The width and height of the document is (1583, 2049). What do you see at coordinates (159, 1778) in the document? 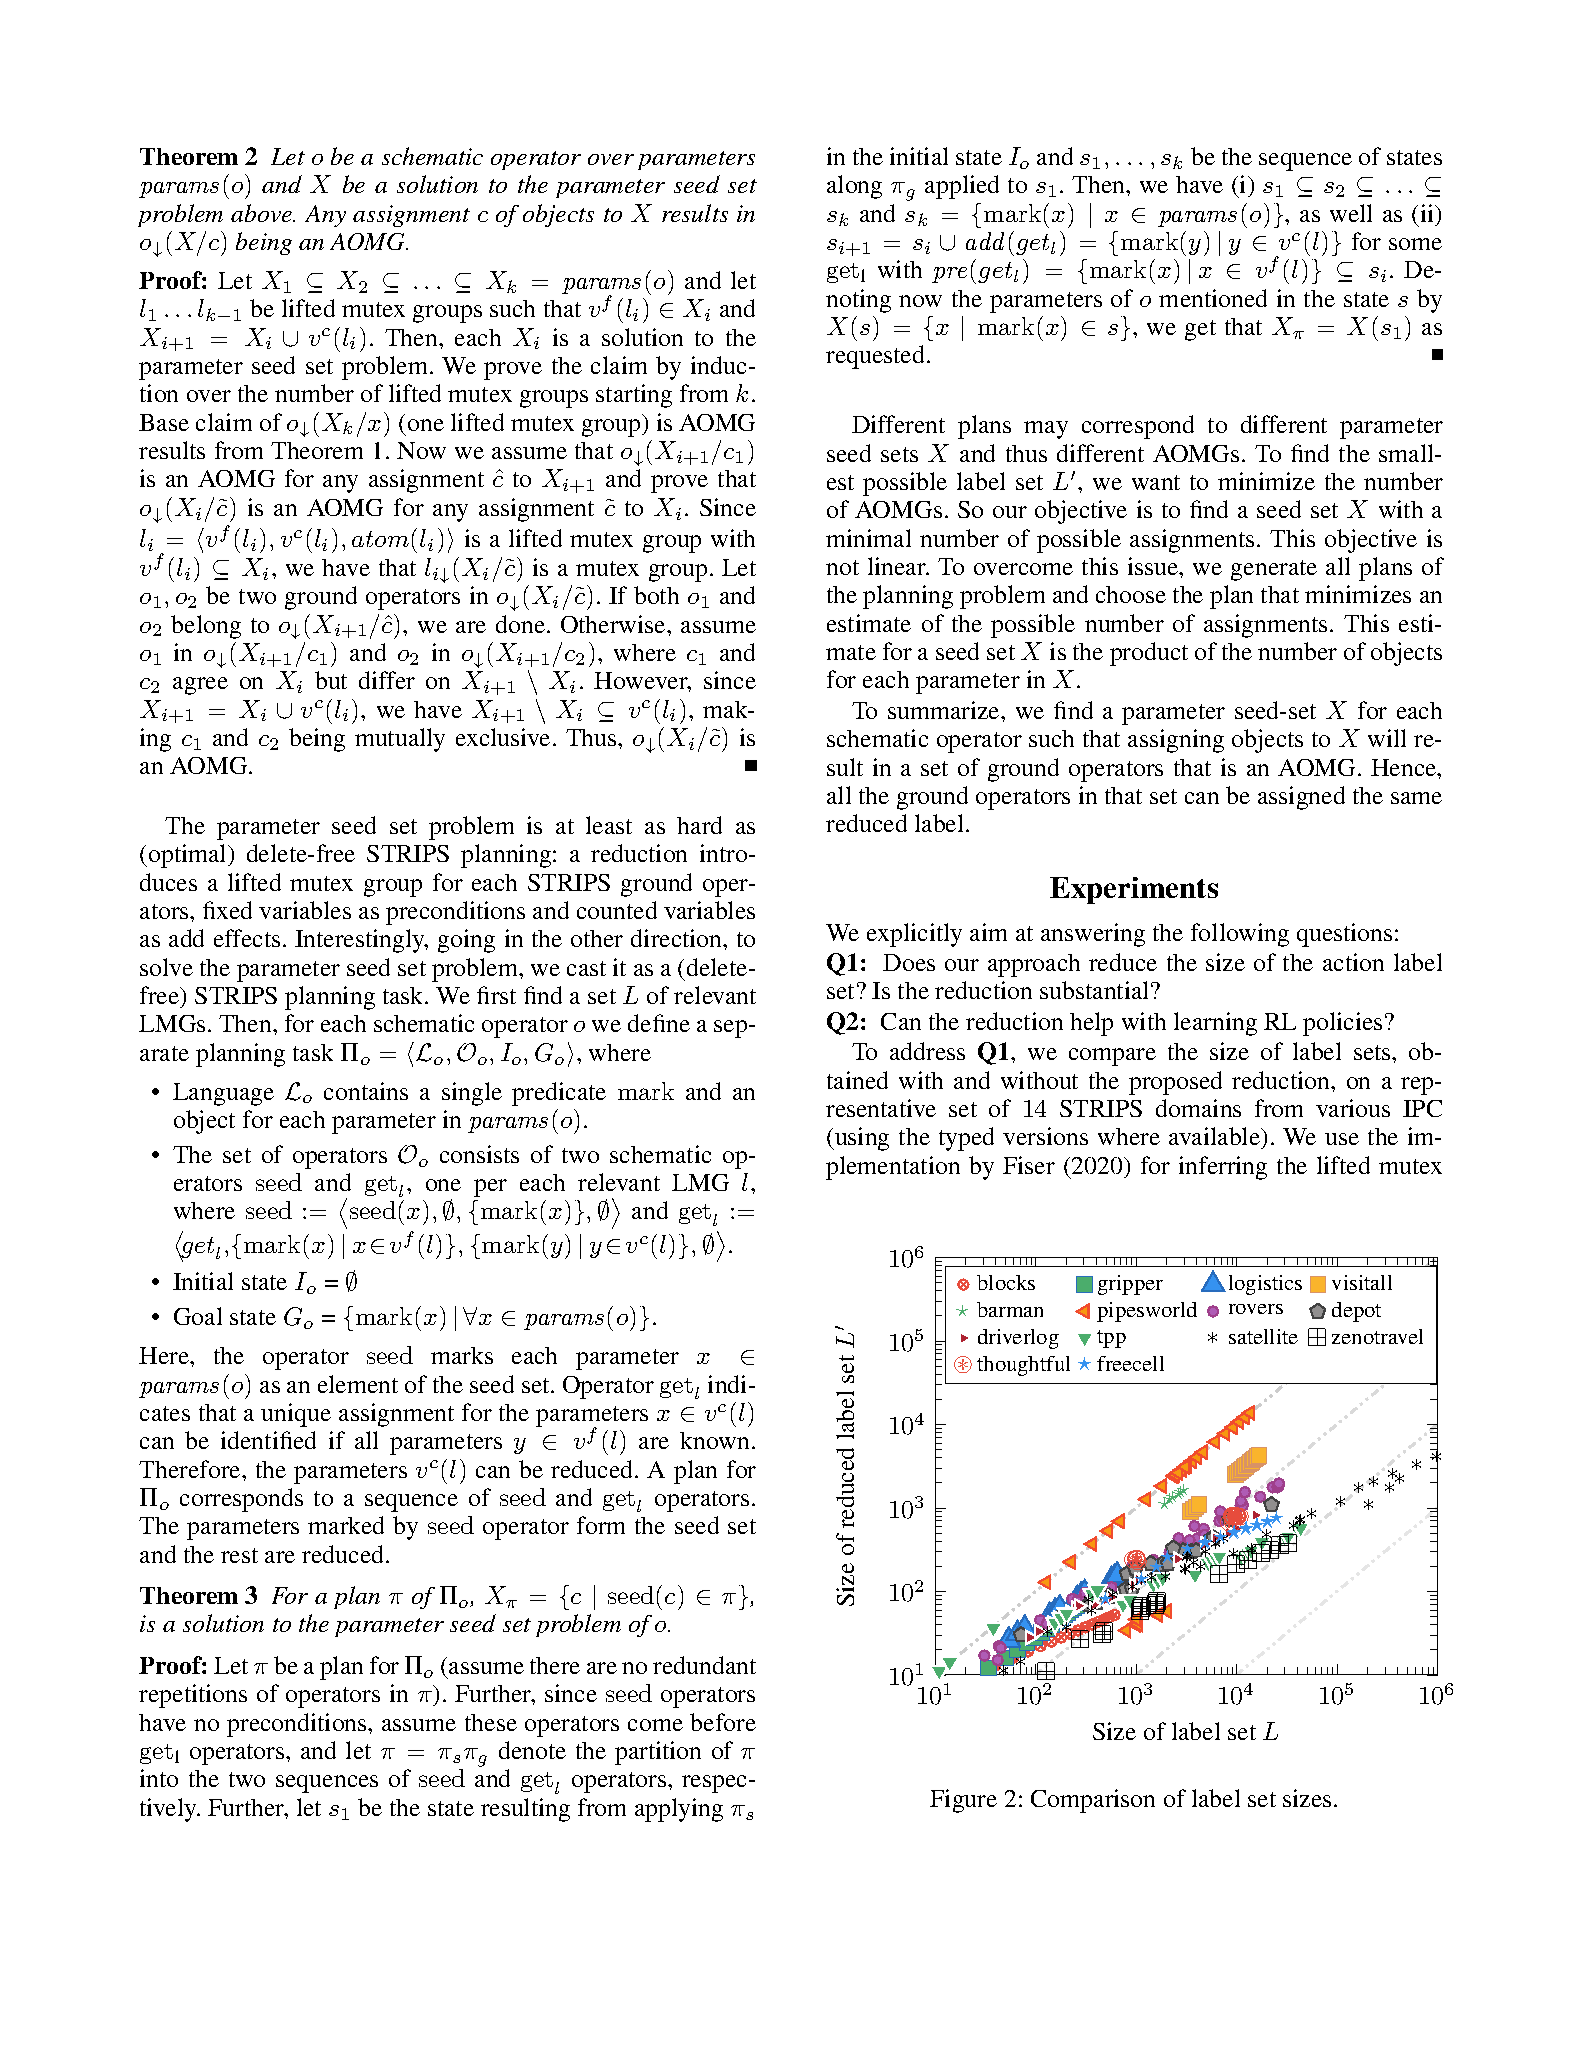
I see `into` at bounding box center [159, 1778].
